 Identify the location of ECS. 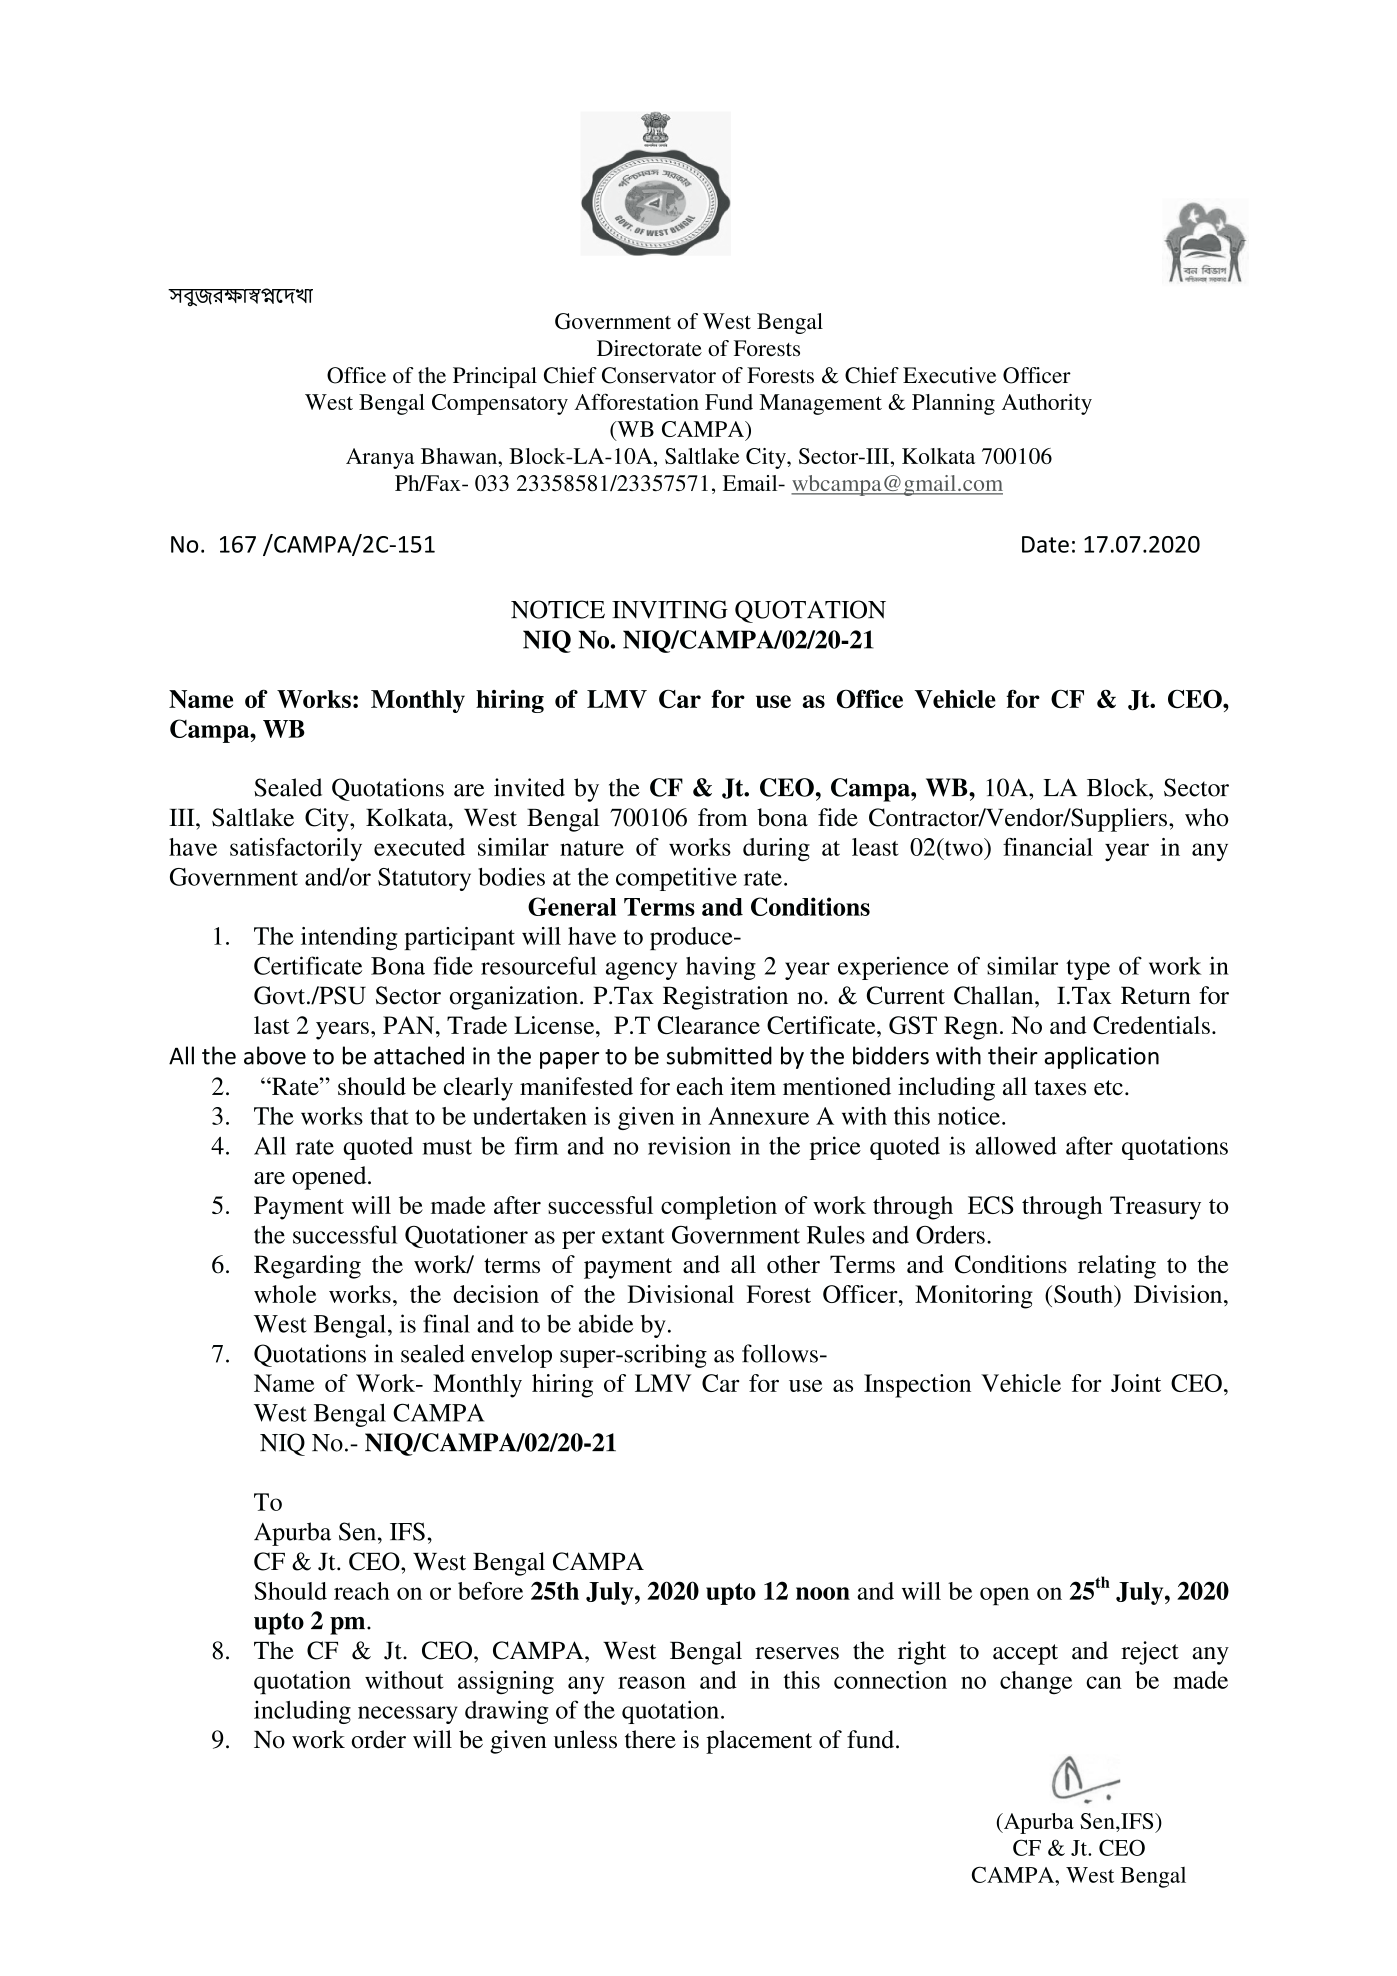
(991, 1205).
